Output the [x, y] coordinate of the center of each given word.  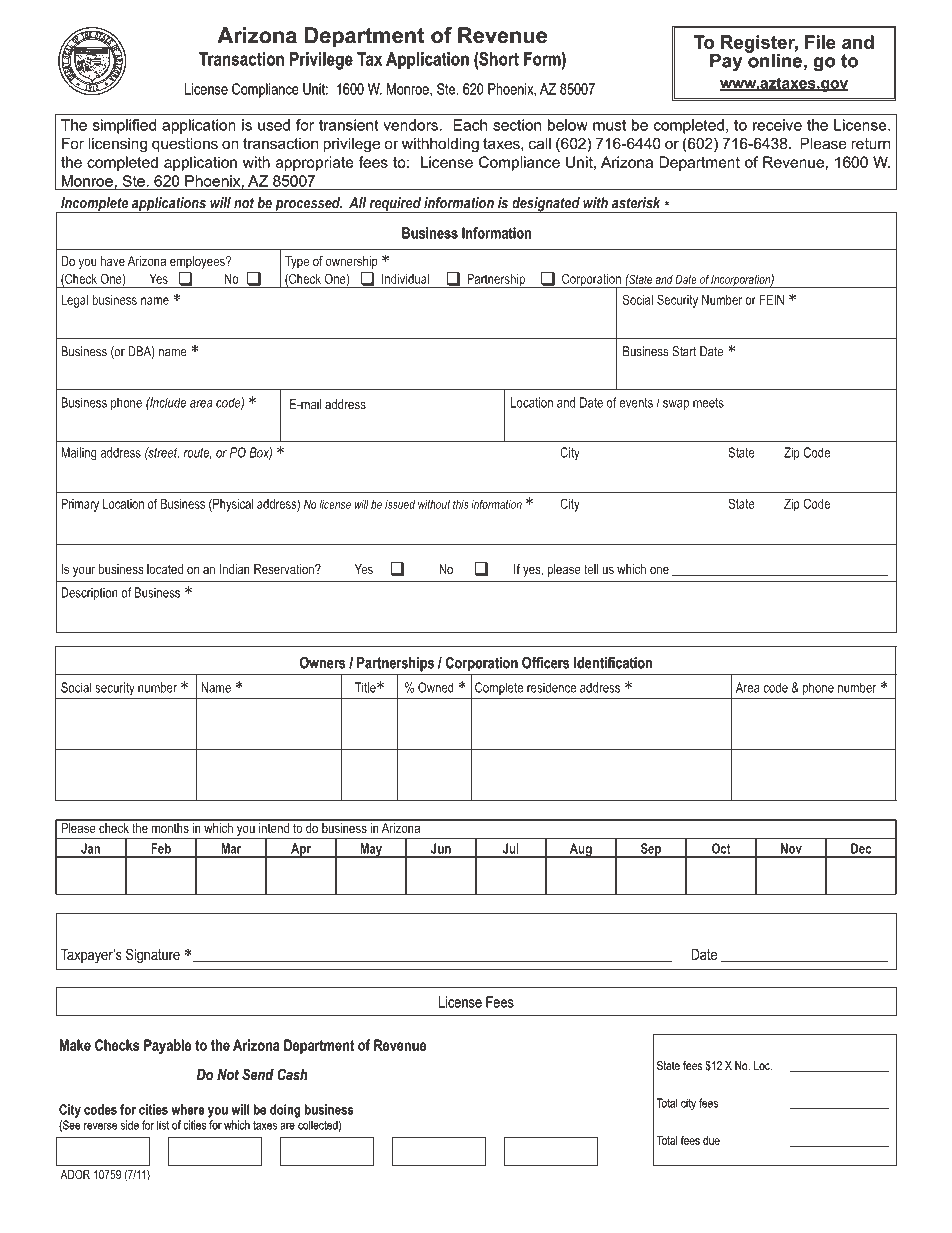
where [188, 1109]
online [774, 59]
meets [708, 403]
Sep [651, 850]
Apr [301, 850]
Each [470, 125]
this [461, 504]
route [197, 453]
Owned [436, 687]
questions [185, 145]
